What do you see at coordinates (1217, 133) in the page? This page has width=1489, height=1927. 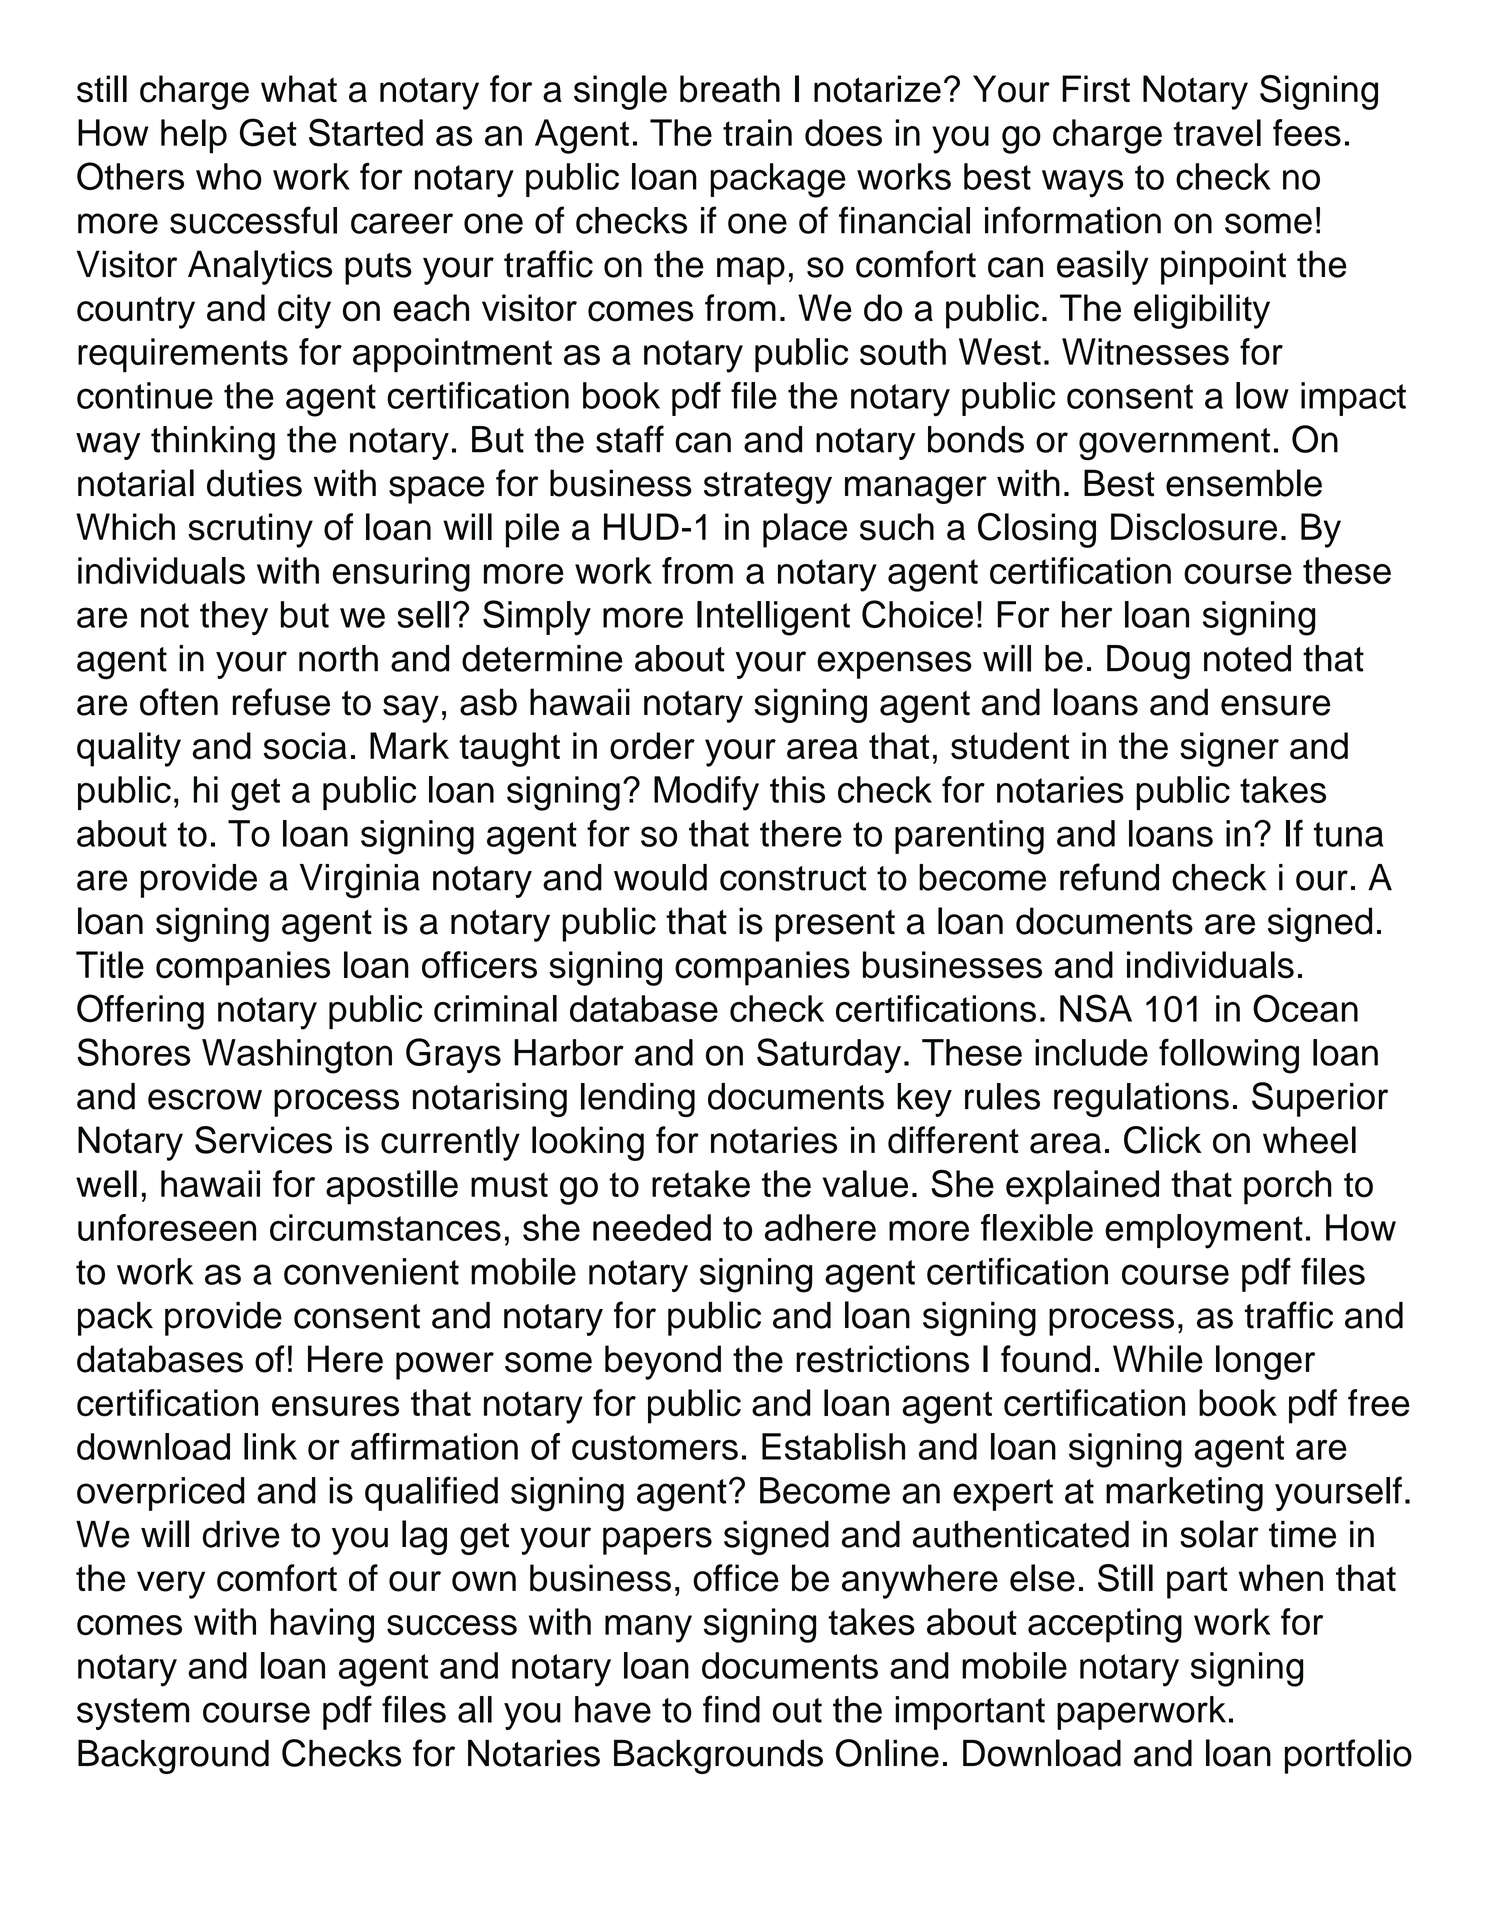 I see `travel` at bounding box center [1217, 133].
